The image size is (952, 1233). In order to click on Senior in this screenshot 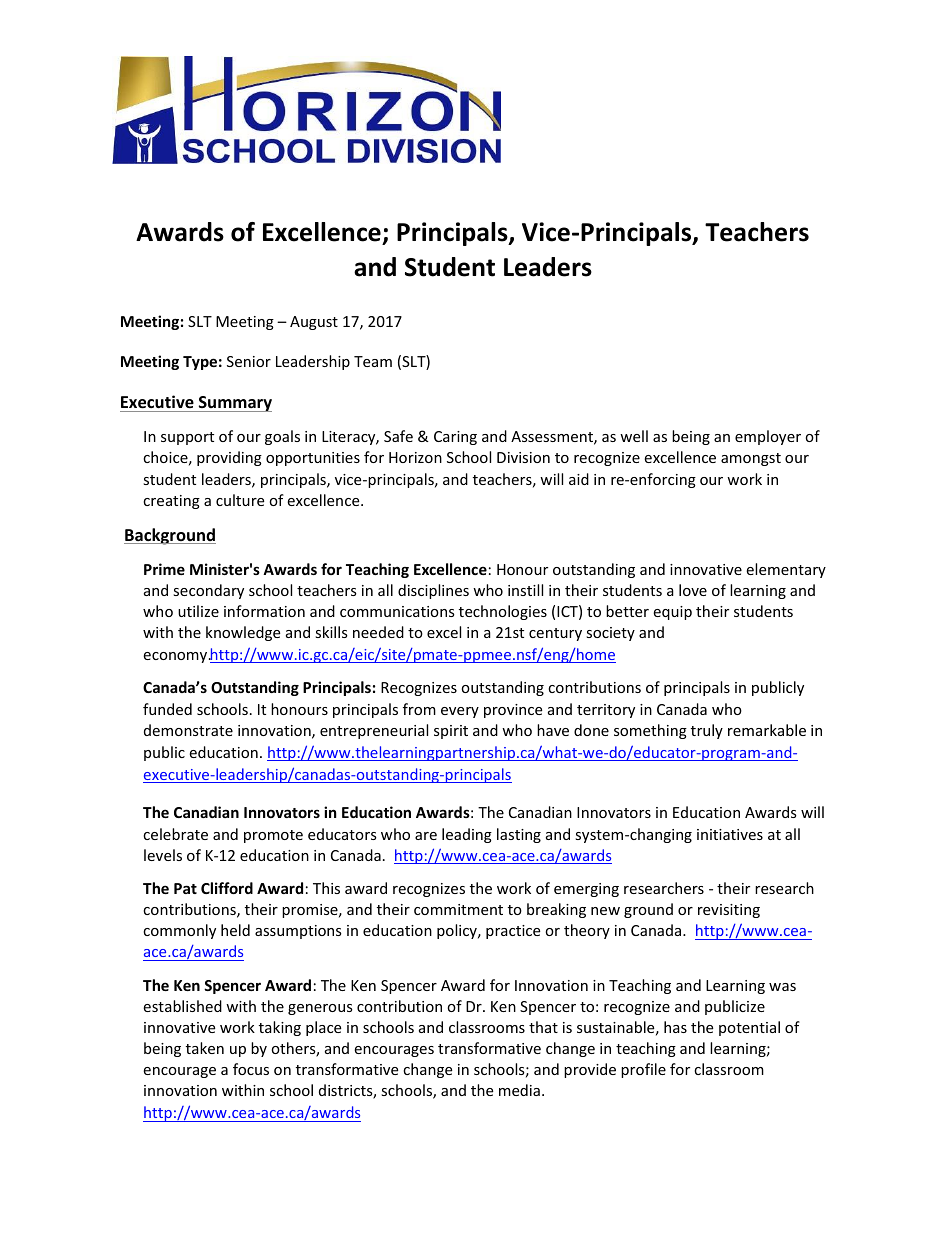, I will do `click(249, 361)`.
